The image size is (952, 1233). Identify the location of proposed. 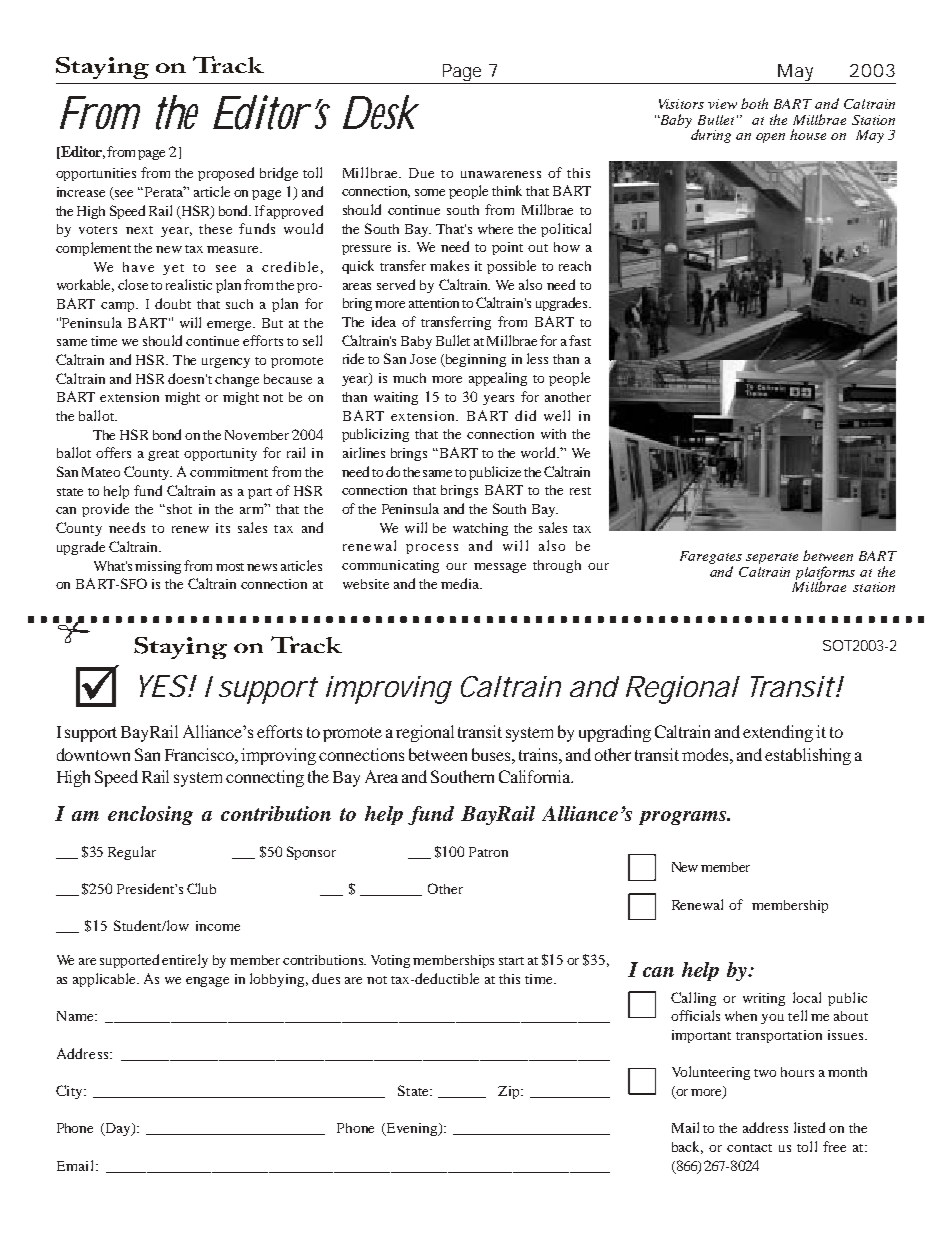
(226, 174).
